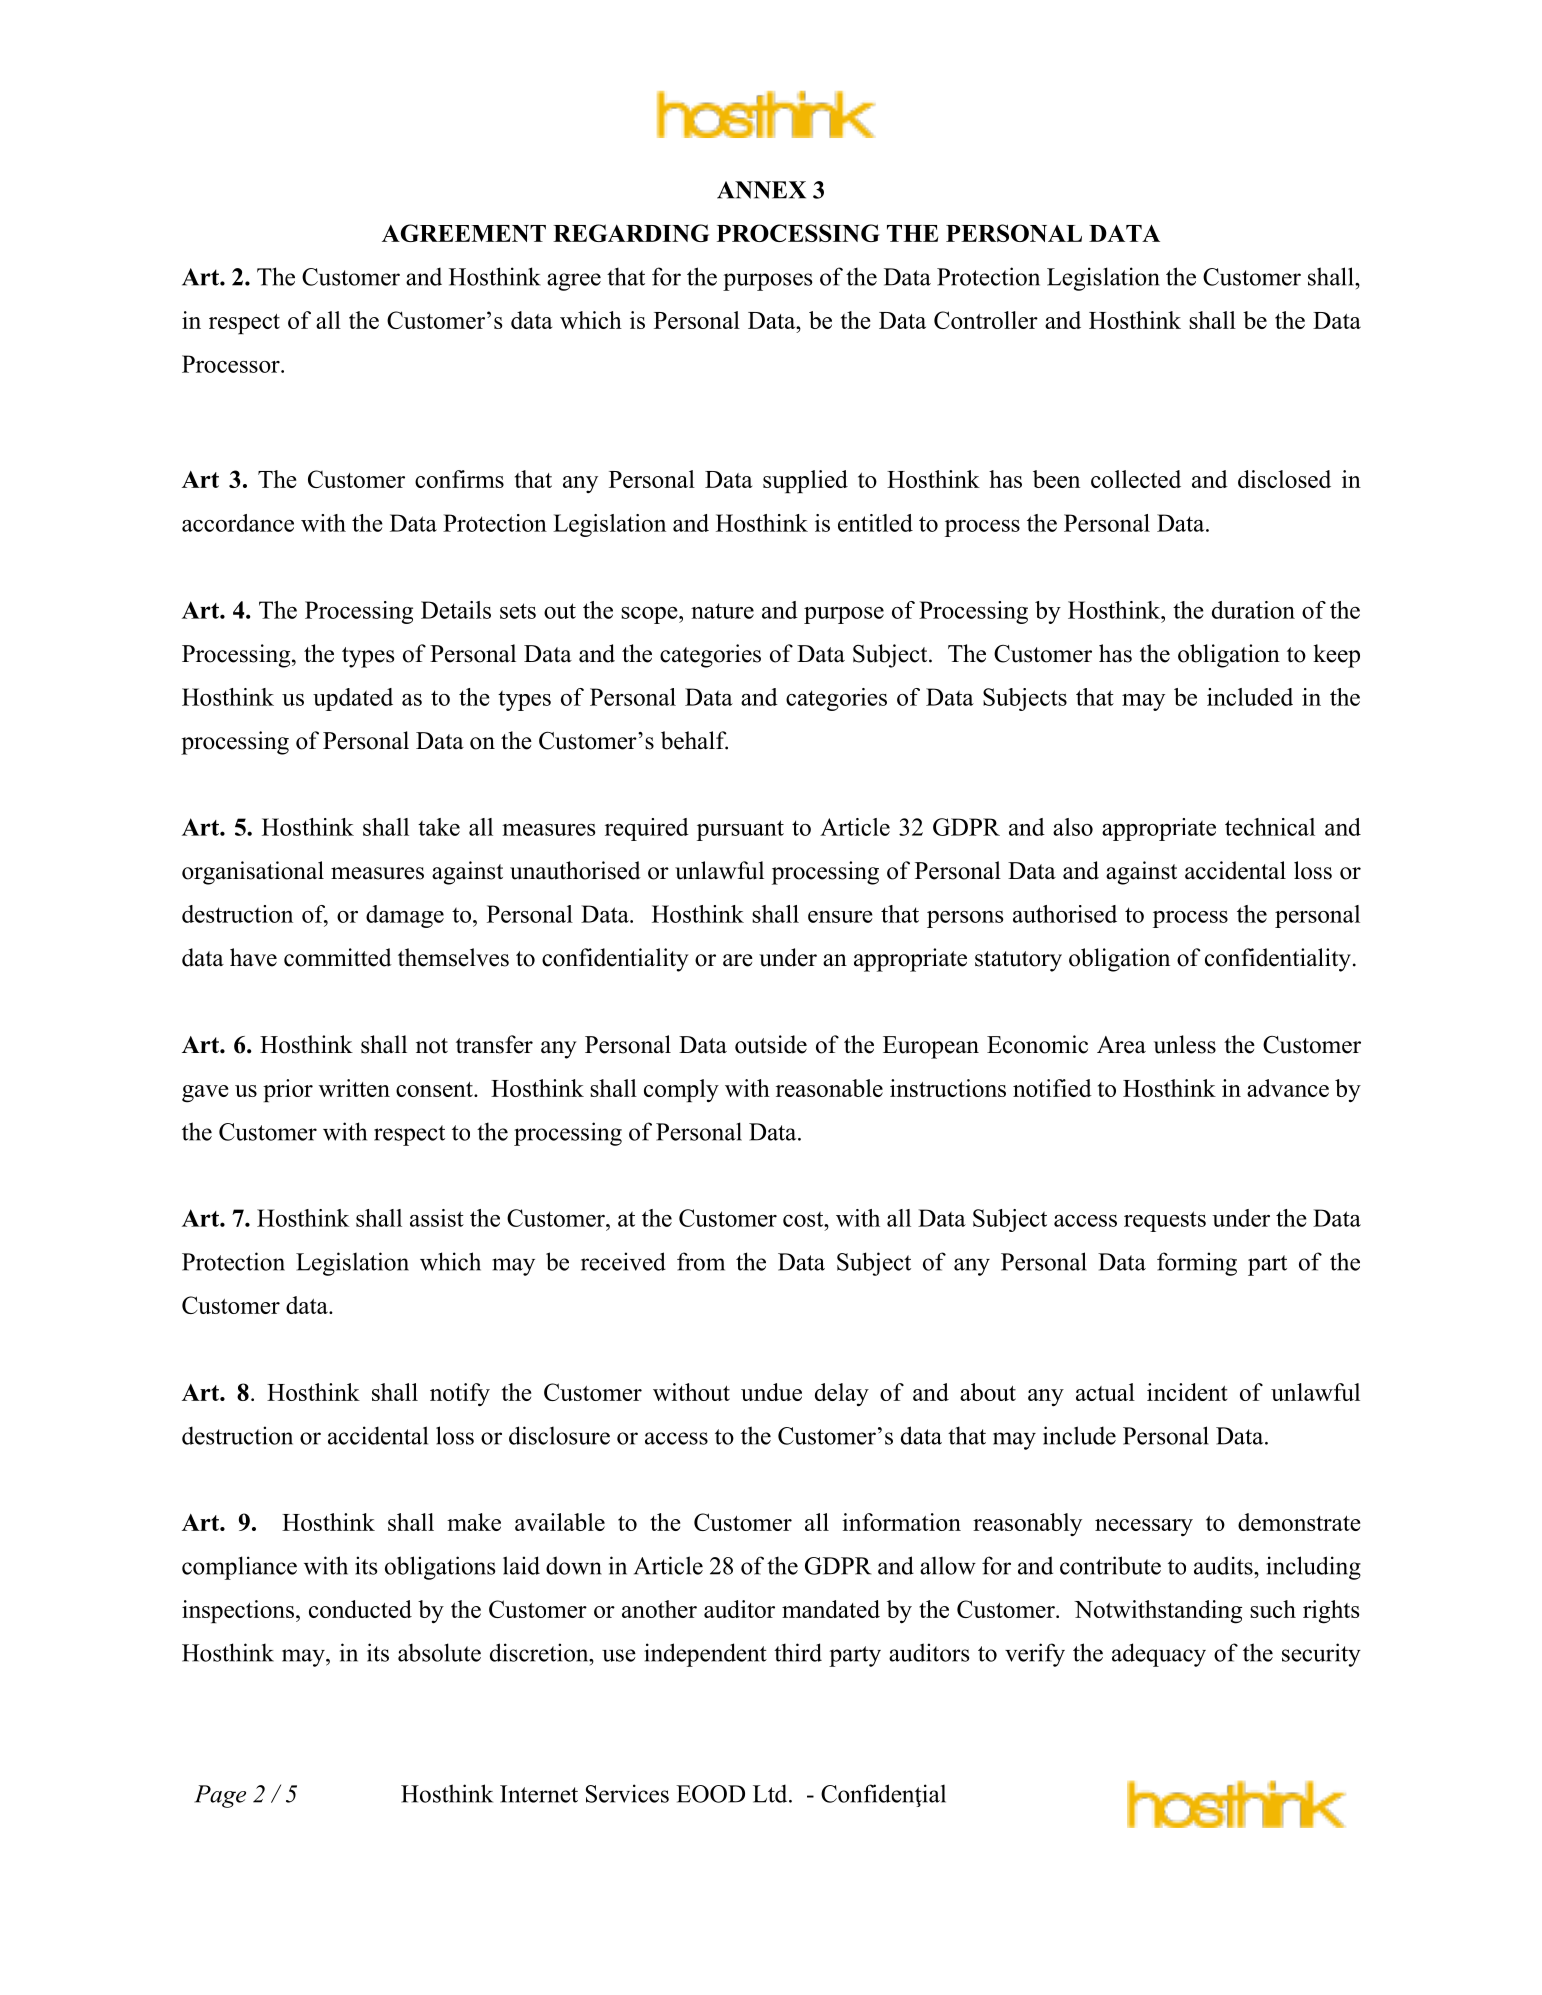  What do you see at coordinates (771, 1392) in the image?
I see `undue` at bounding box center [771, 1392].
